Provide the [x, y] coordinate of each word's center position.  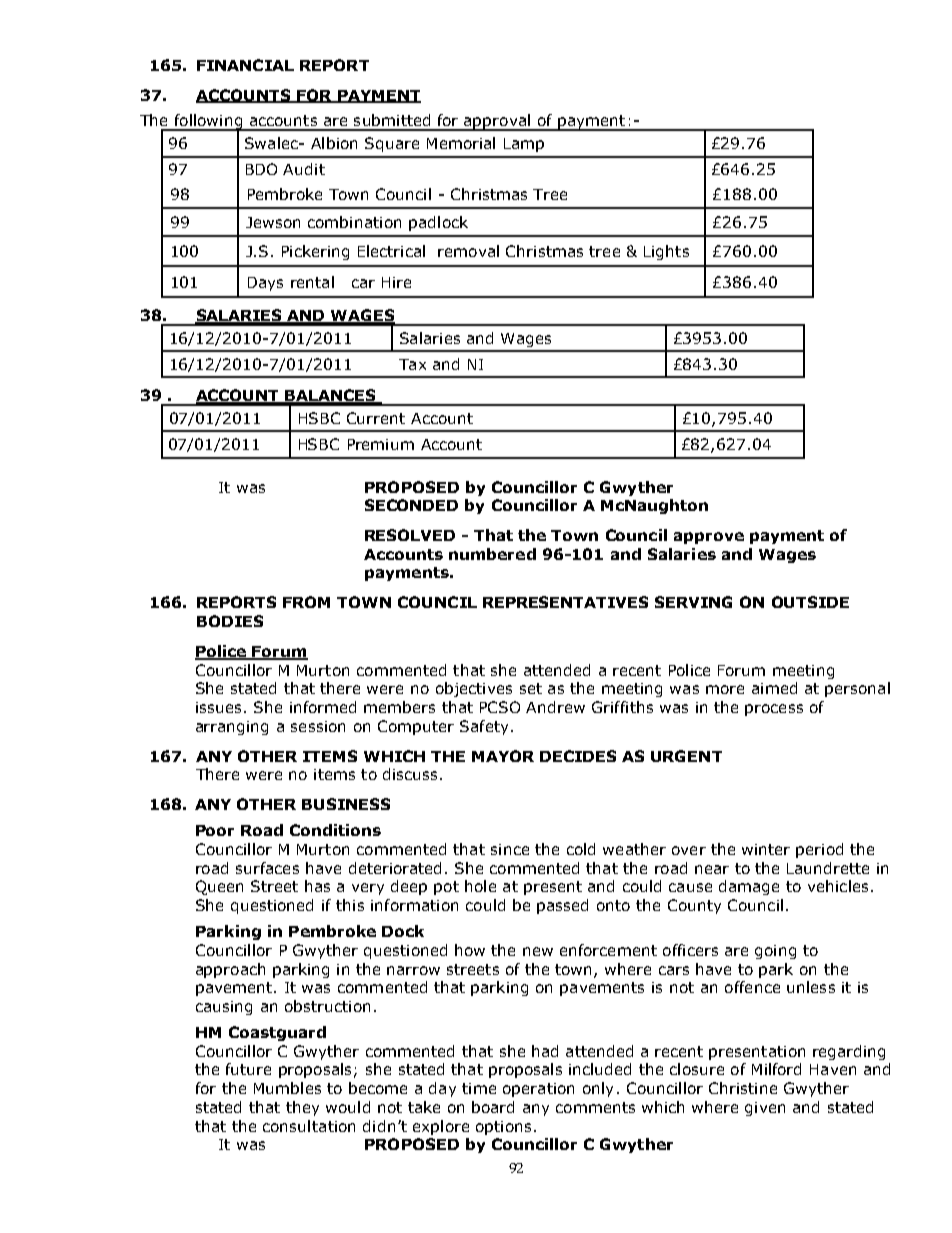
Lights [666, 252]
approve [709, 538]
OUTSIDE [810, 602]
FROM [306, 602]
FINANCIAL [245, 65]
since [510, 849]
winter [766, 849]
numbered [492, 554]
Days [265, 284]
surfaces [267, 868]
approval [497, 122]
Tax [412, 364]
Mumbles [287, 1088]
